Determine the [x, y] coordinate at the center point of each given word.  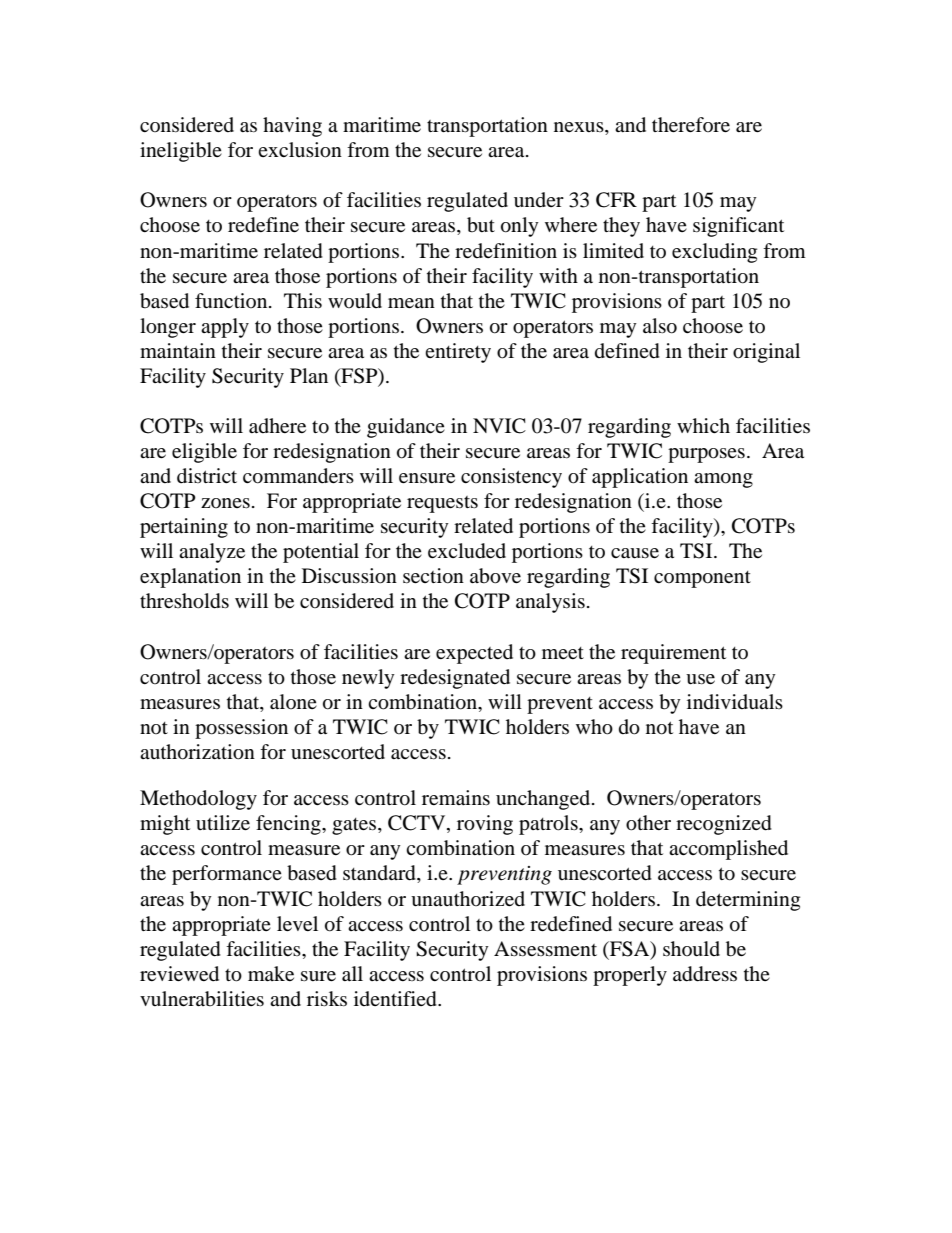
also [660, 326]
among [723, 480]
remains [456, 797]
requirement [673, 654]
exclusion [300, 150]
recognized [724, 825]
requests [442, 504]
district [207, 476]
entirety [458, 353]
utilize [223, 822]
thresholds [184, 601]
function [232, 300]
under [539, 199]
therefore [691, 124]
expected [474, 654]
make [271, 973]
